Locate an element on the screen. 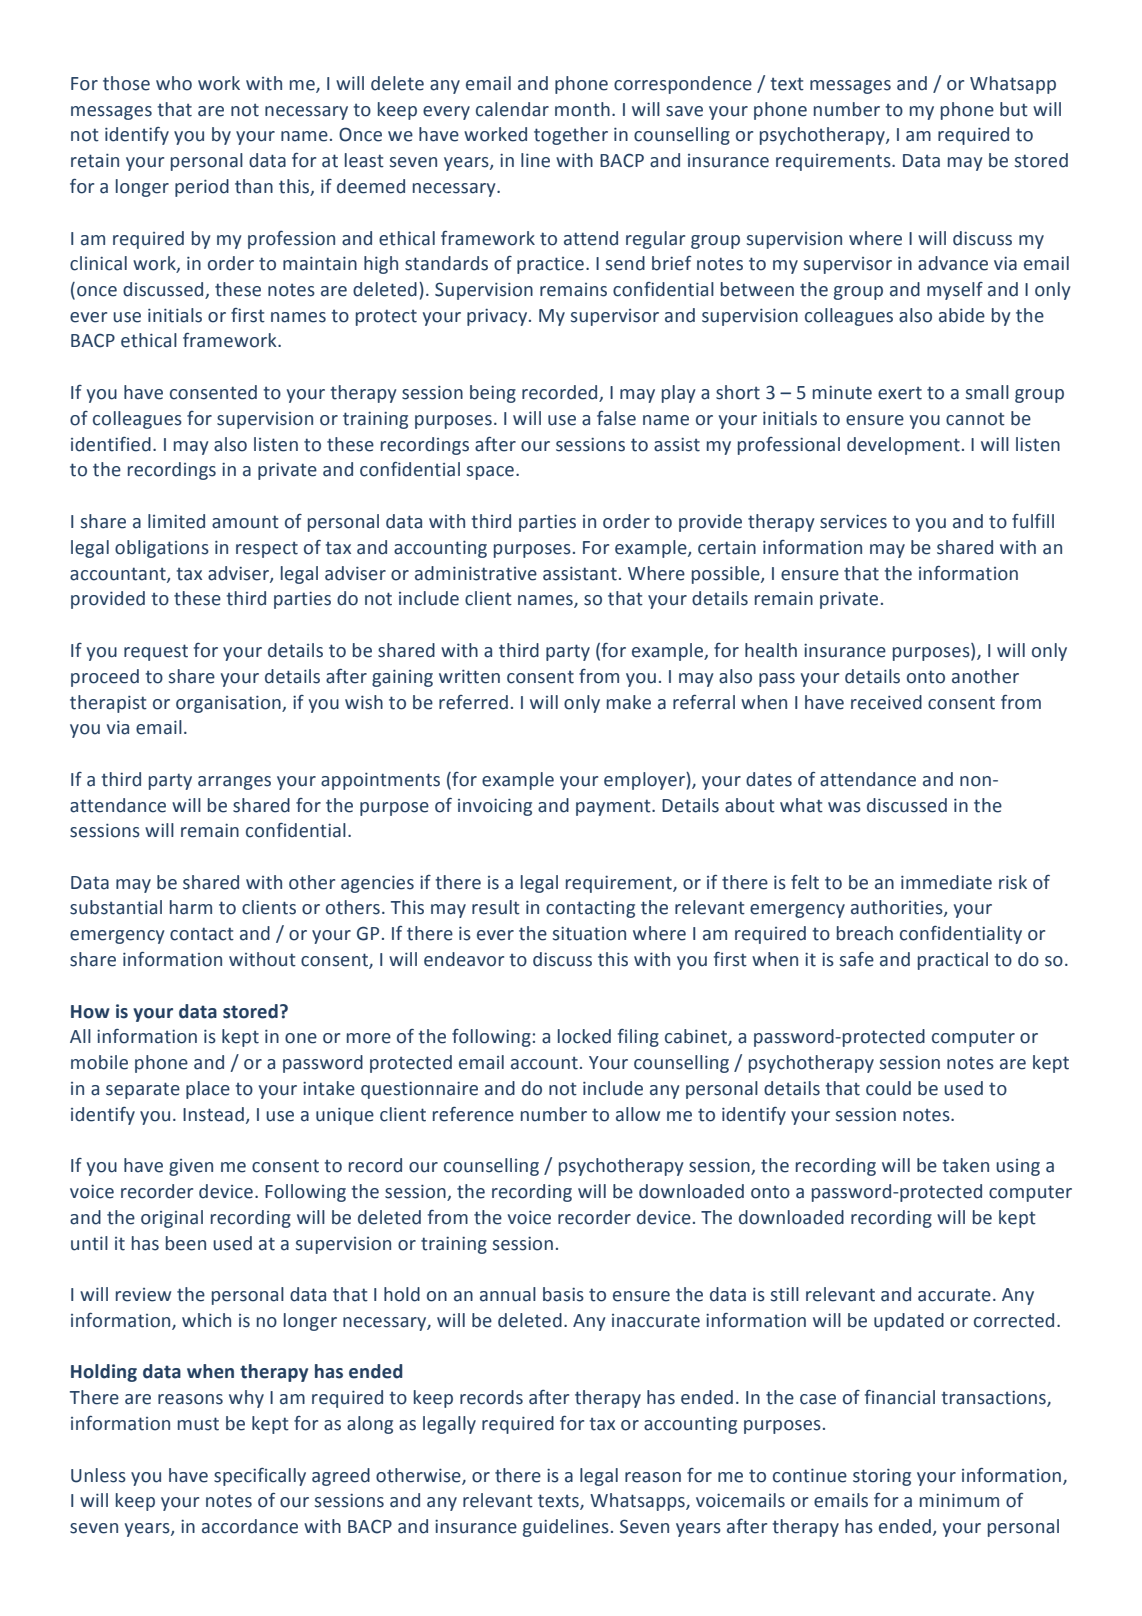 Image resolution: width=1142 pixels, height=1616 pixels. taken is located at coordinates (966, 1165).
